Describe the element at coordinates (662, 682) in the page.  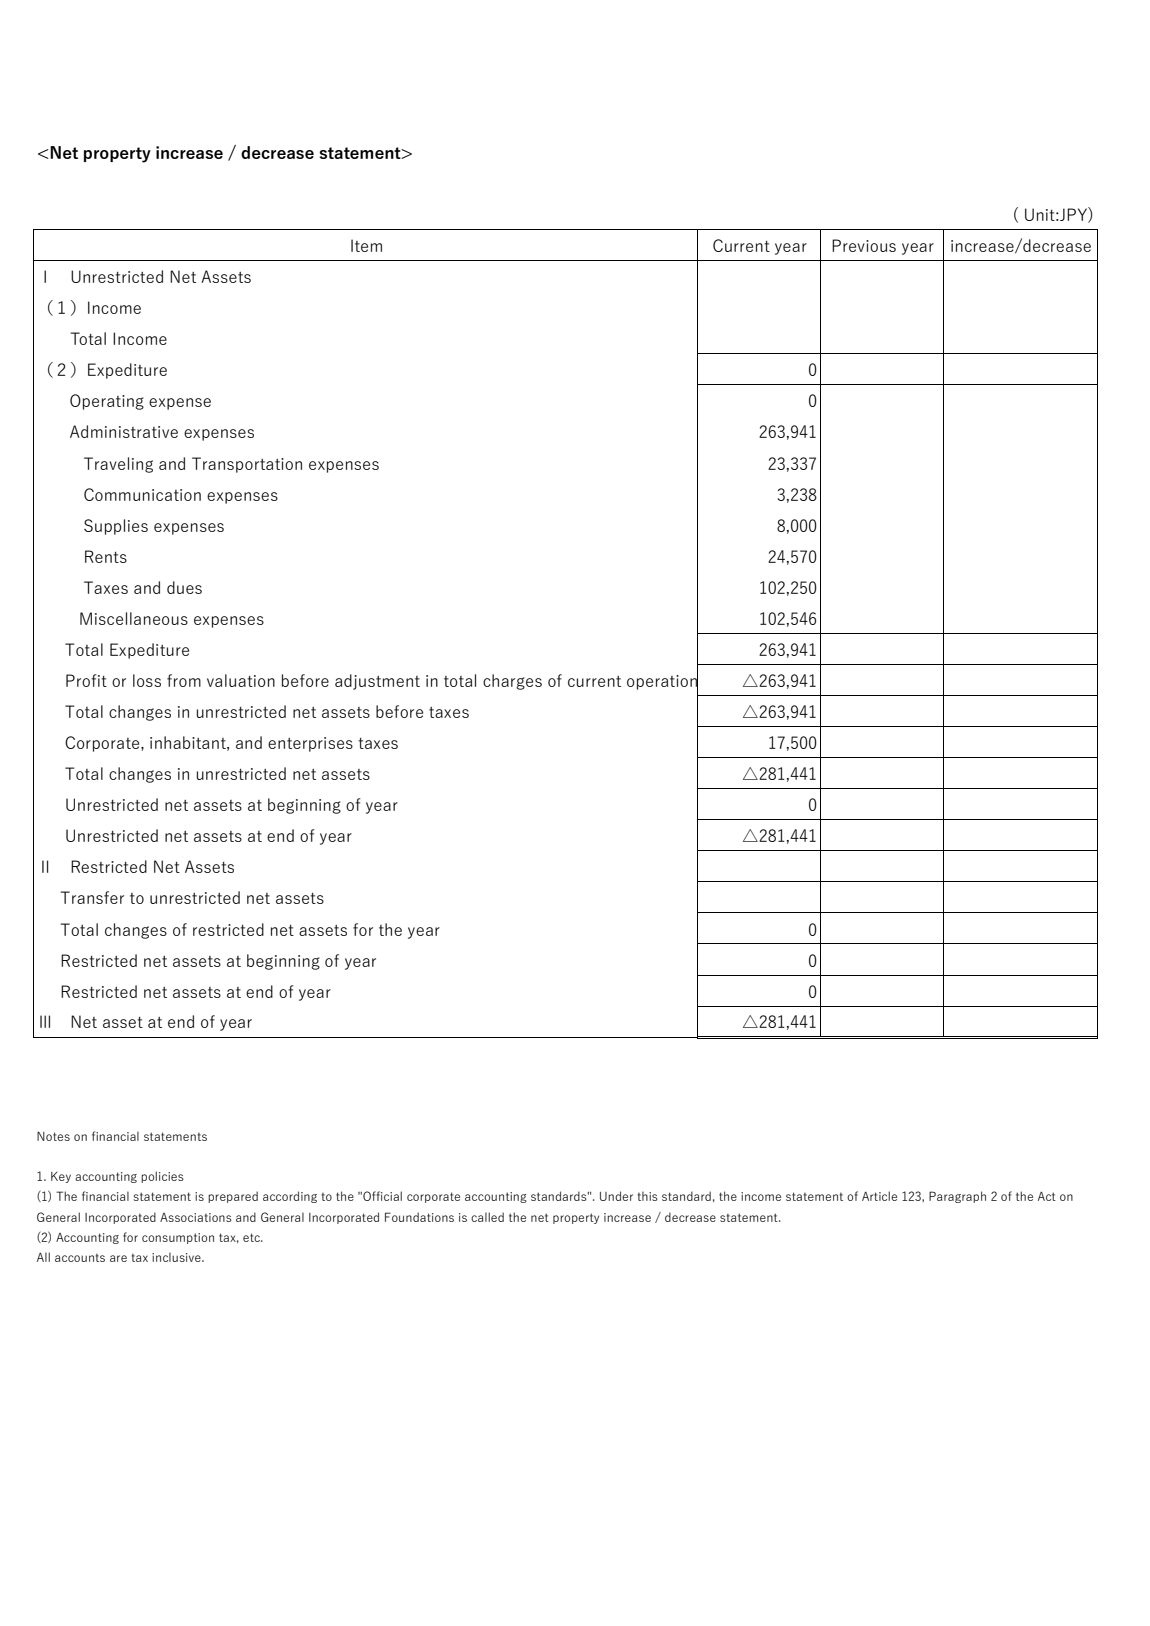
I see `operation` at that location.
